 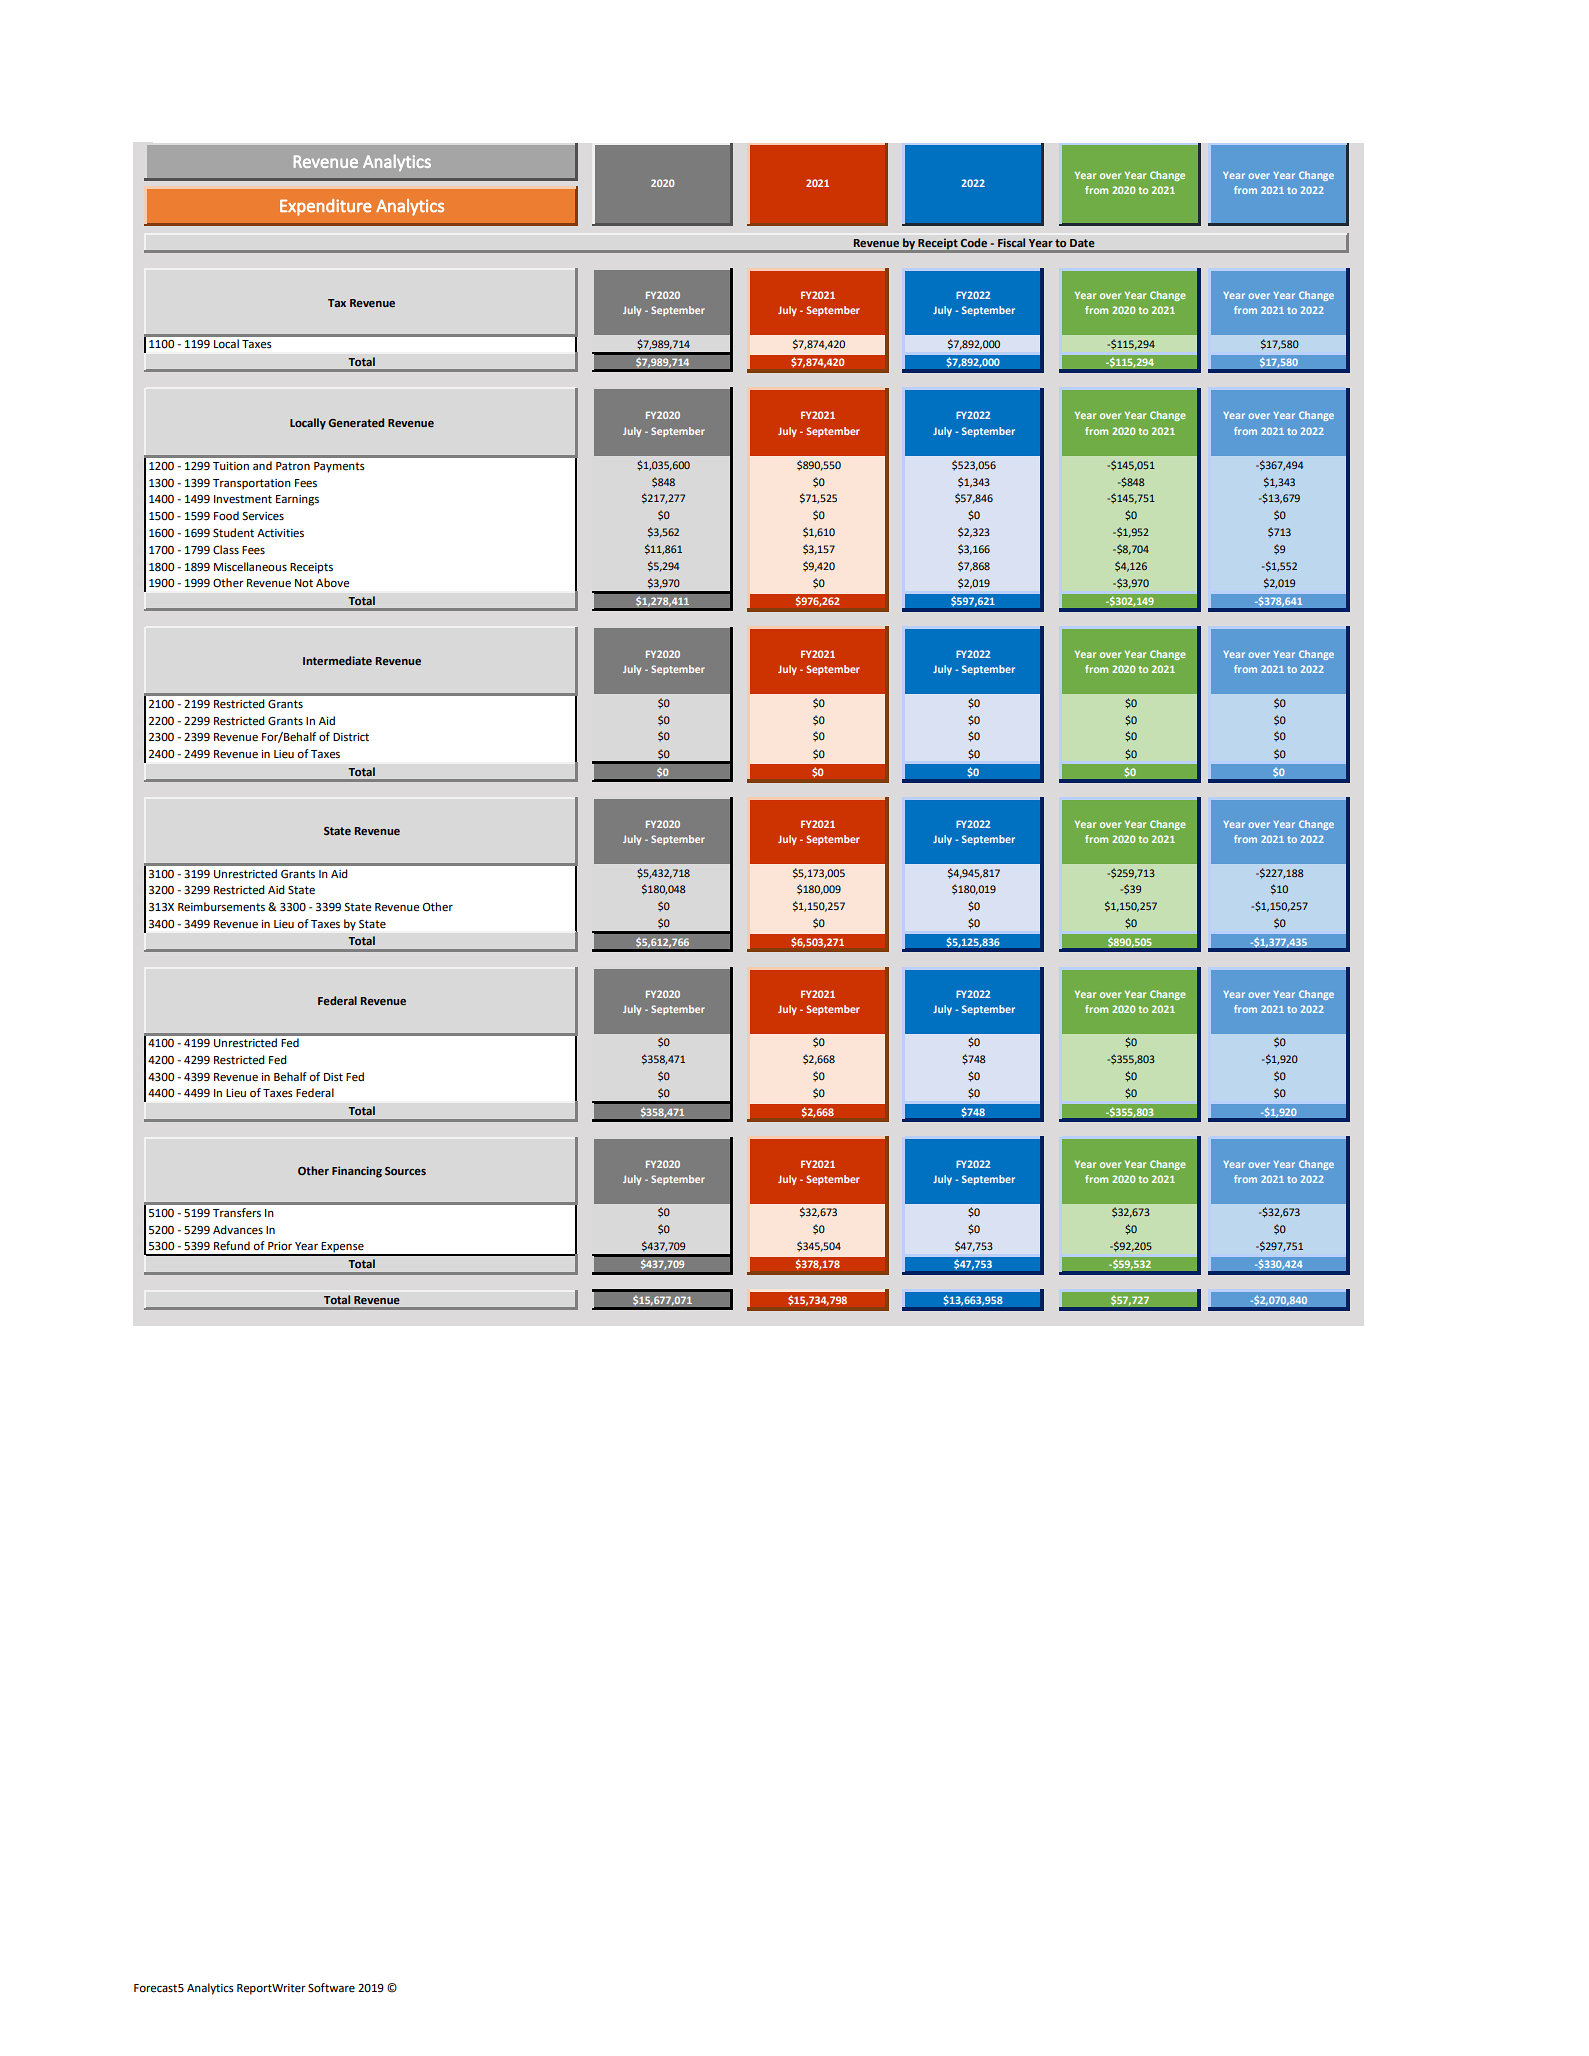 What do you see at coordinates (1011, 242) in the page?
I see `Fiscal` at bounding box center [1011, 242].
